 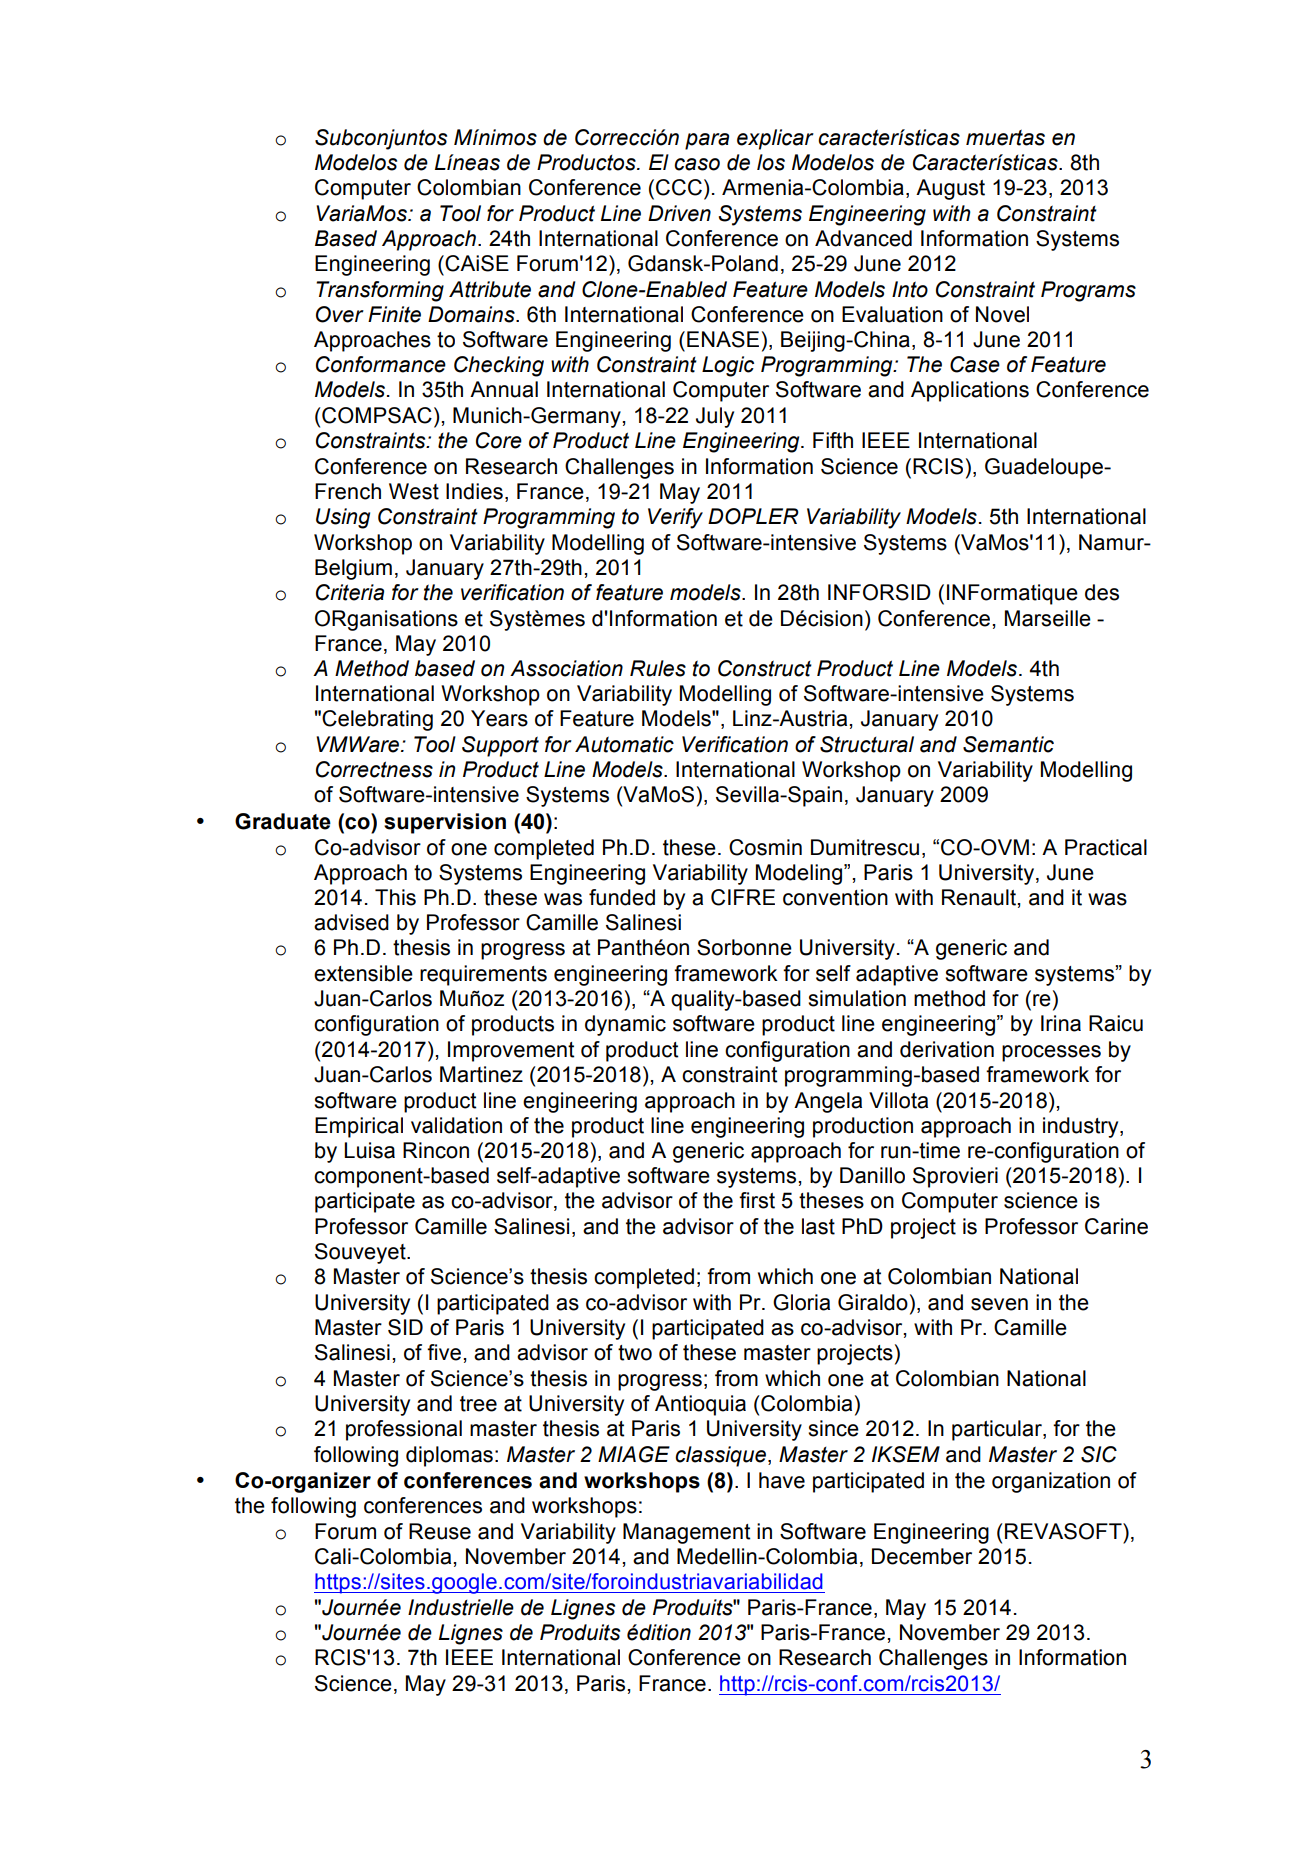 What do you see at coordinates (950, 189) in the page?
I see `August` at bounding box center [950, 189].
